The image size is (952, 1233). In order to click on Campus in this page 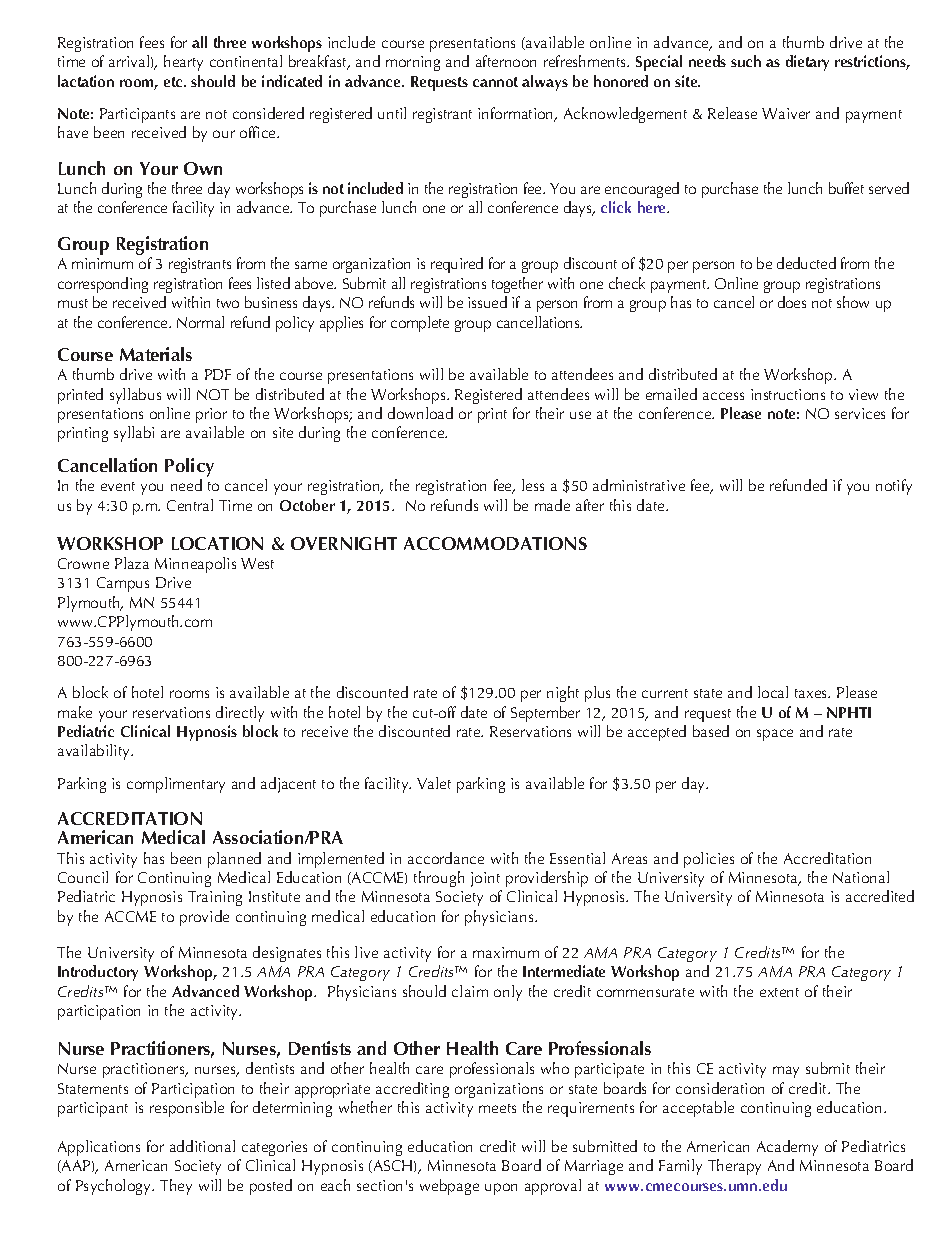, I will do `click(123, 584)`.
